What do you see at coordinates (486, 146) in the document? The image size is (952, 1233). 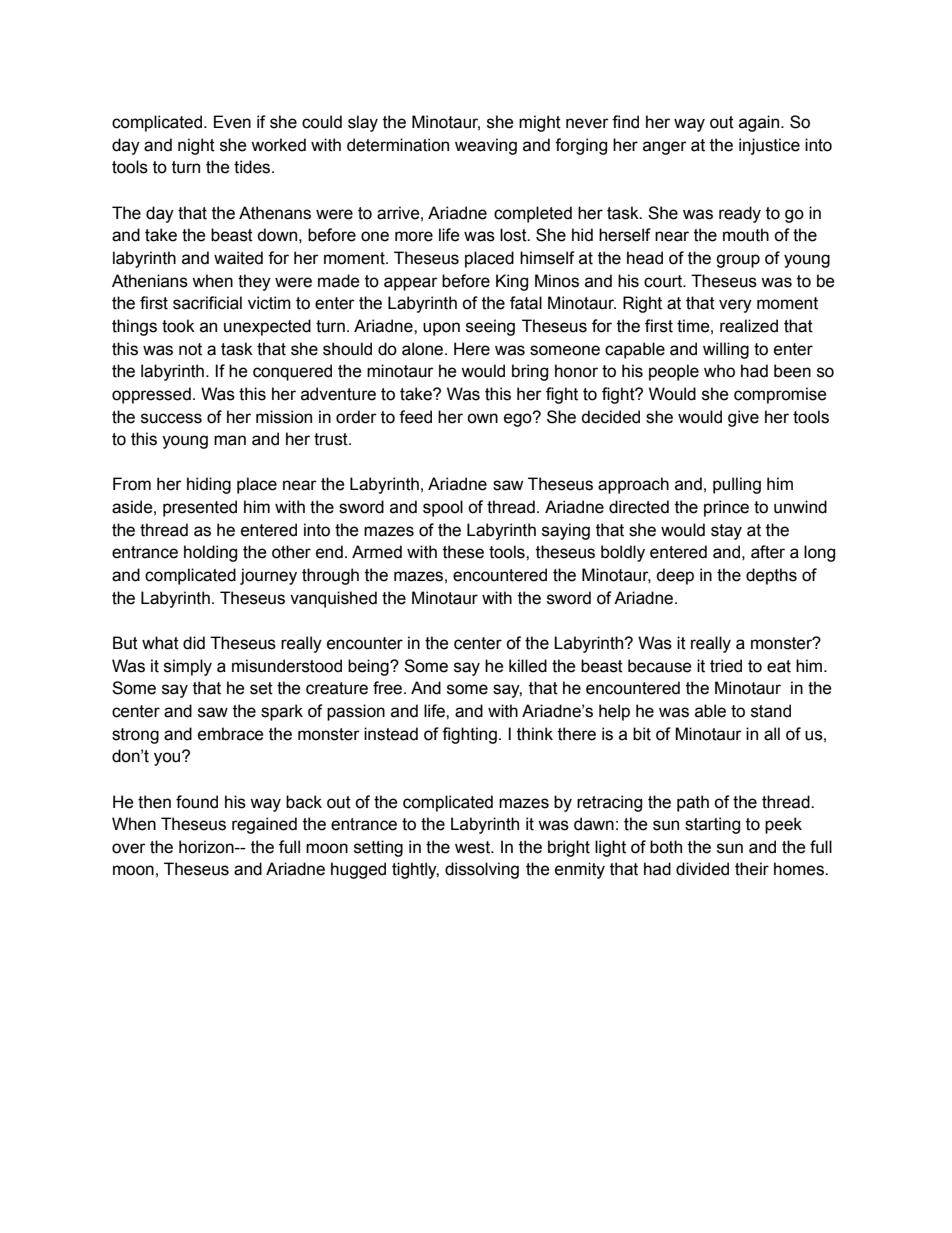 I see `weaving` at bounding box center [486, 146].
